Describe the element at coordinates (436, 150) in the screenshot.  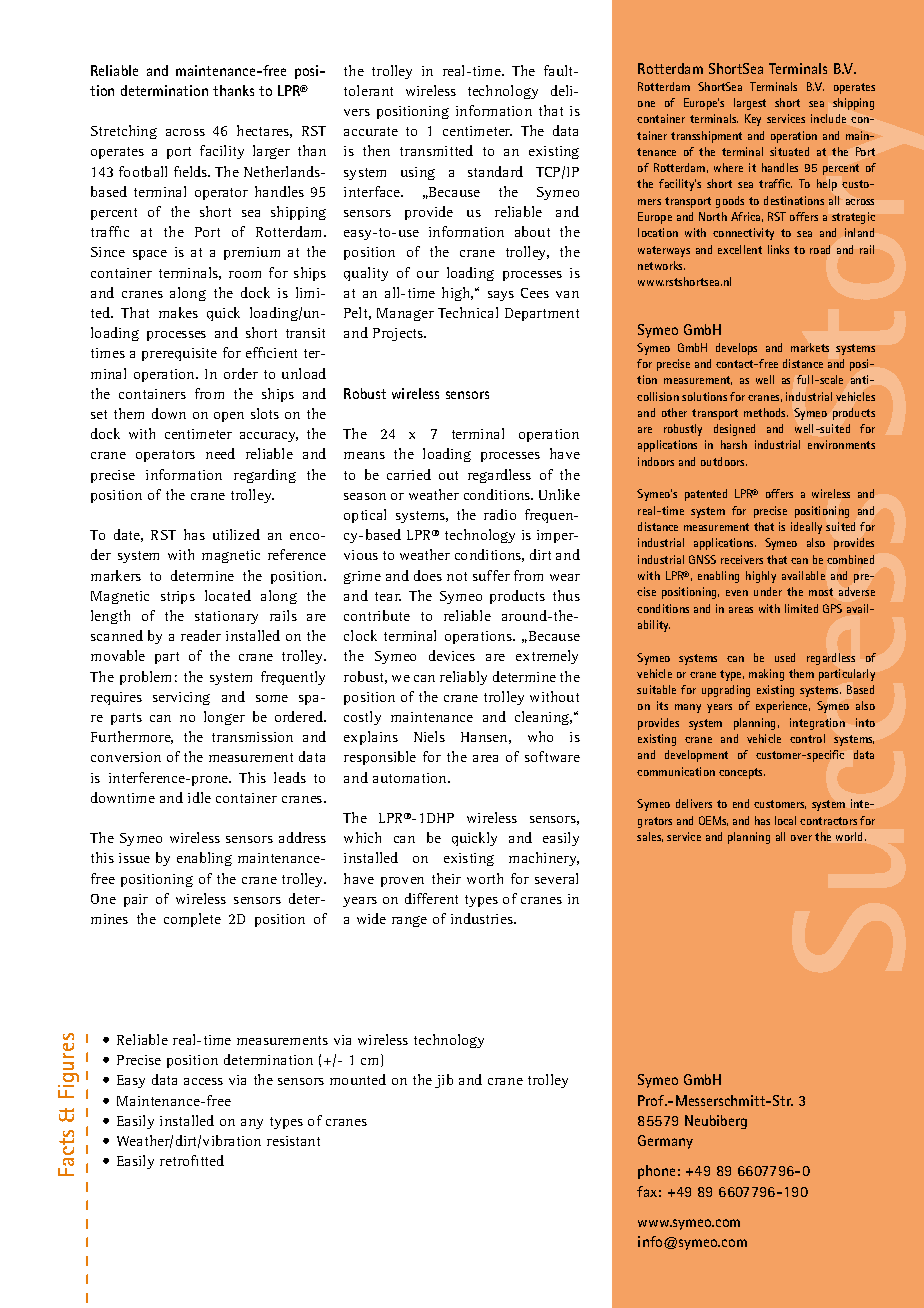
I see `transmitted` at that location.
